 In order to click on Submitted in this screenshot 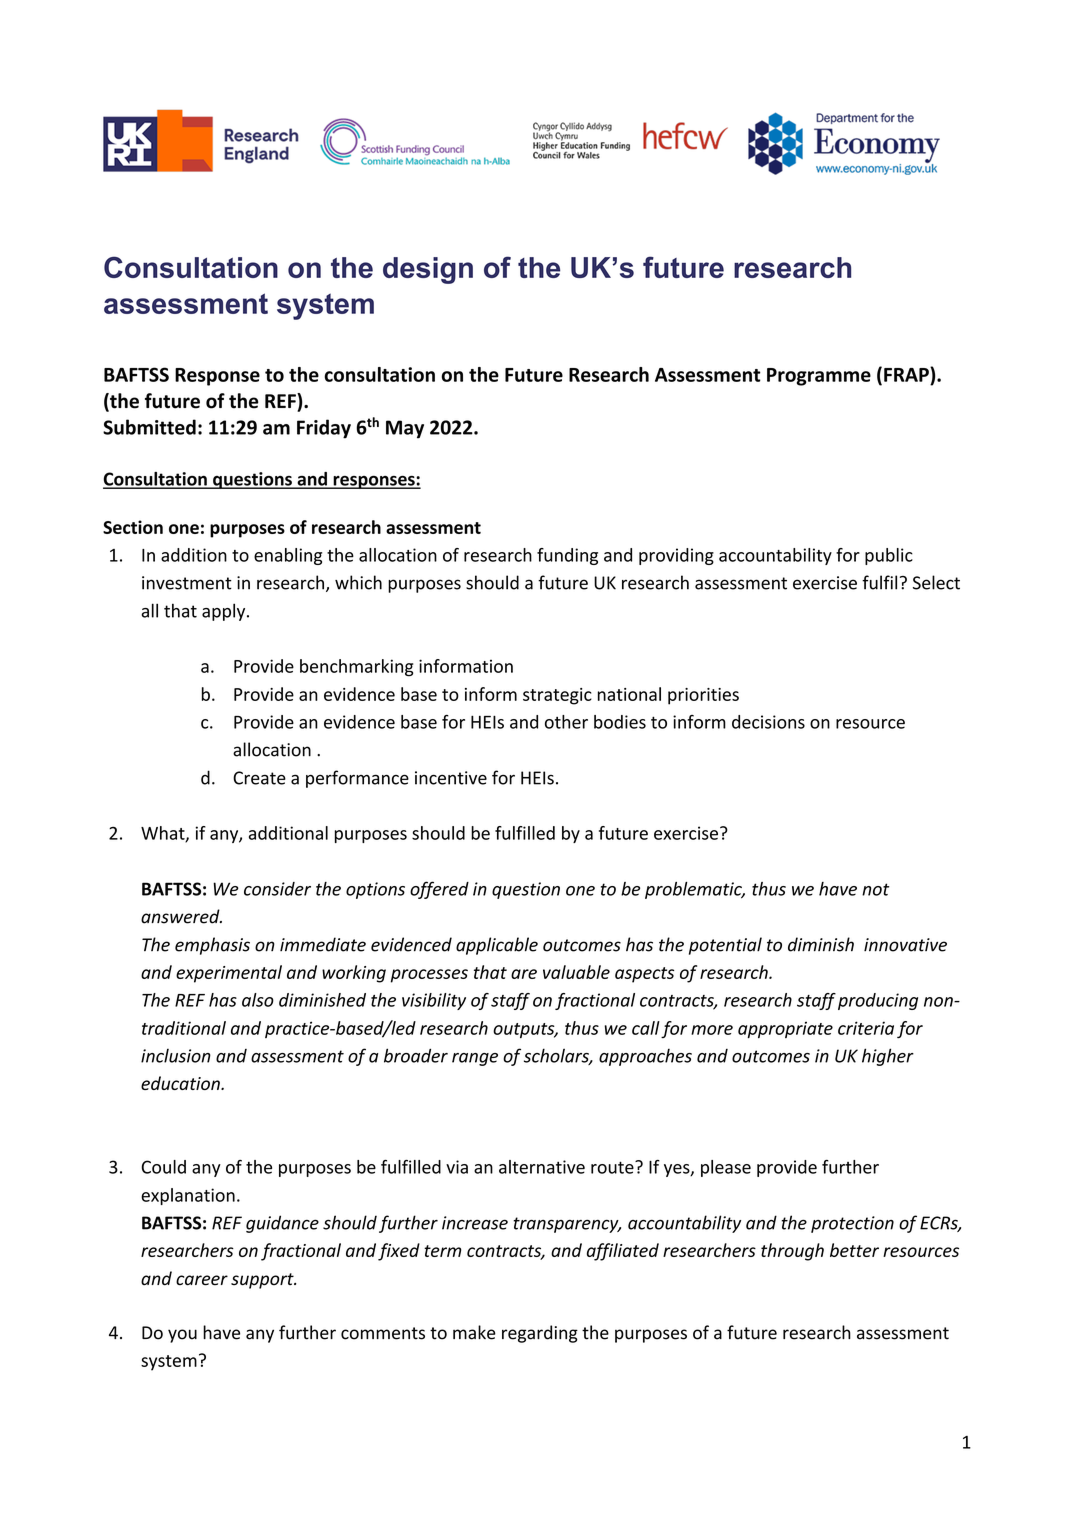, I will do `click(149, 427)`.
